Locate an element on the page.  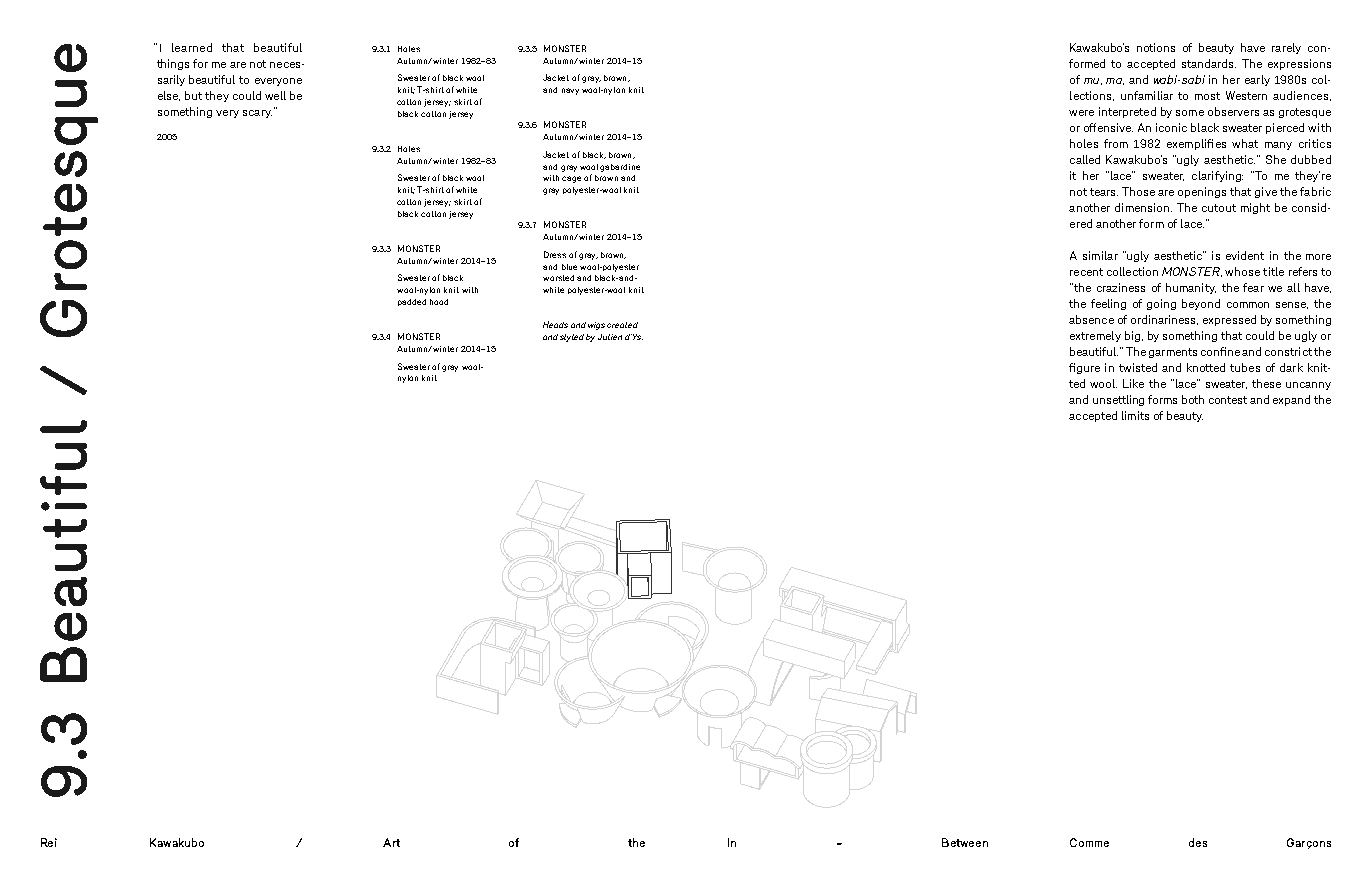
des is located at coordinates (1198, 842).
